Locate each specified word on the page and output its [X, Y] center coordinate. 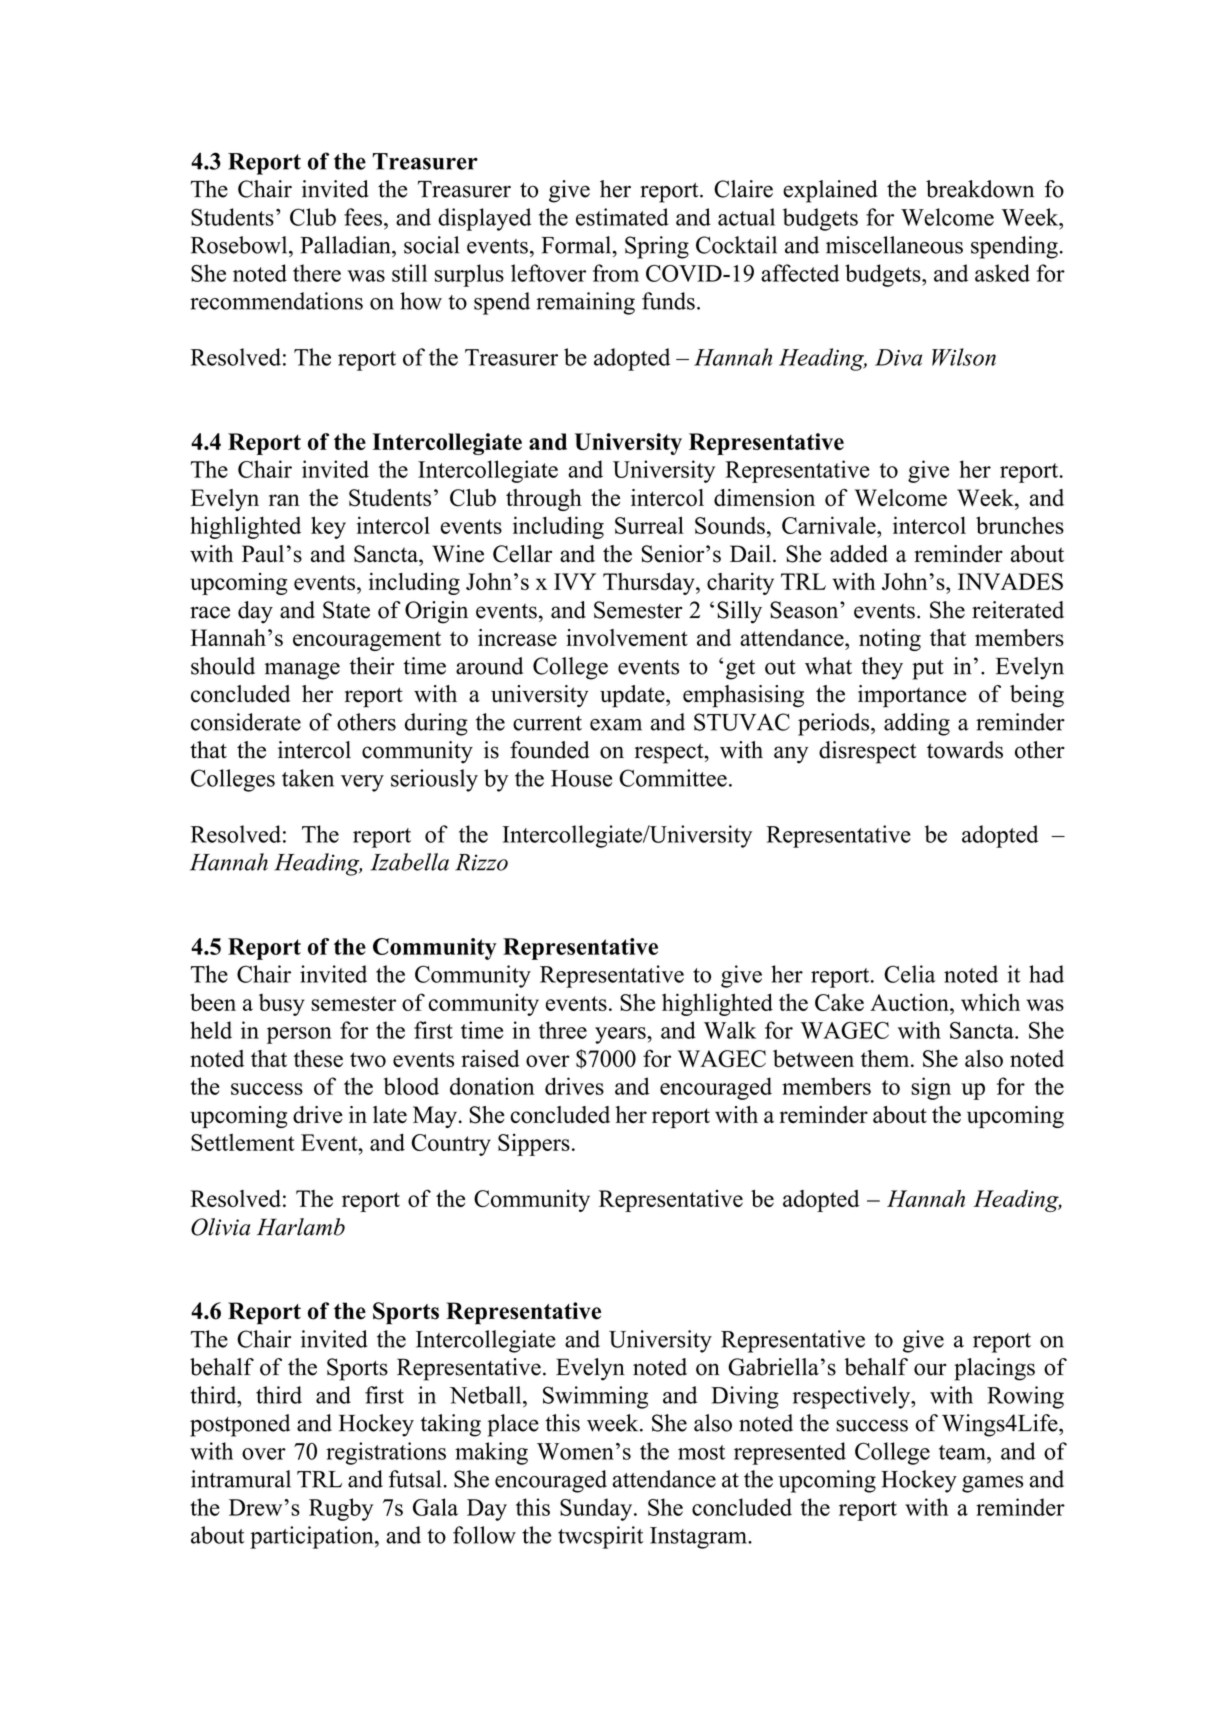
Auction [910, 1002]
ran [284, 500]
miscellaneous [894, 245]
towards [965, 750]
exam [616, 725]
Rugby [341, 1509]
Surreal [649, 525]
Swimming [595, 1397]
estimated [622, 217]
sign [931, 1088]
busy [282, 1005]
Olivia [220, 1227]
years [621, 1035]
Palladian [346, 245]
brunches [1020, 525]
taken [308, 778]
